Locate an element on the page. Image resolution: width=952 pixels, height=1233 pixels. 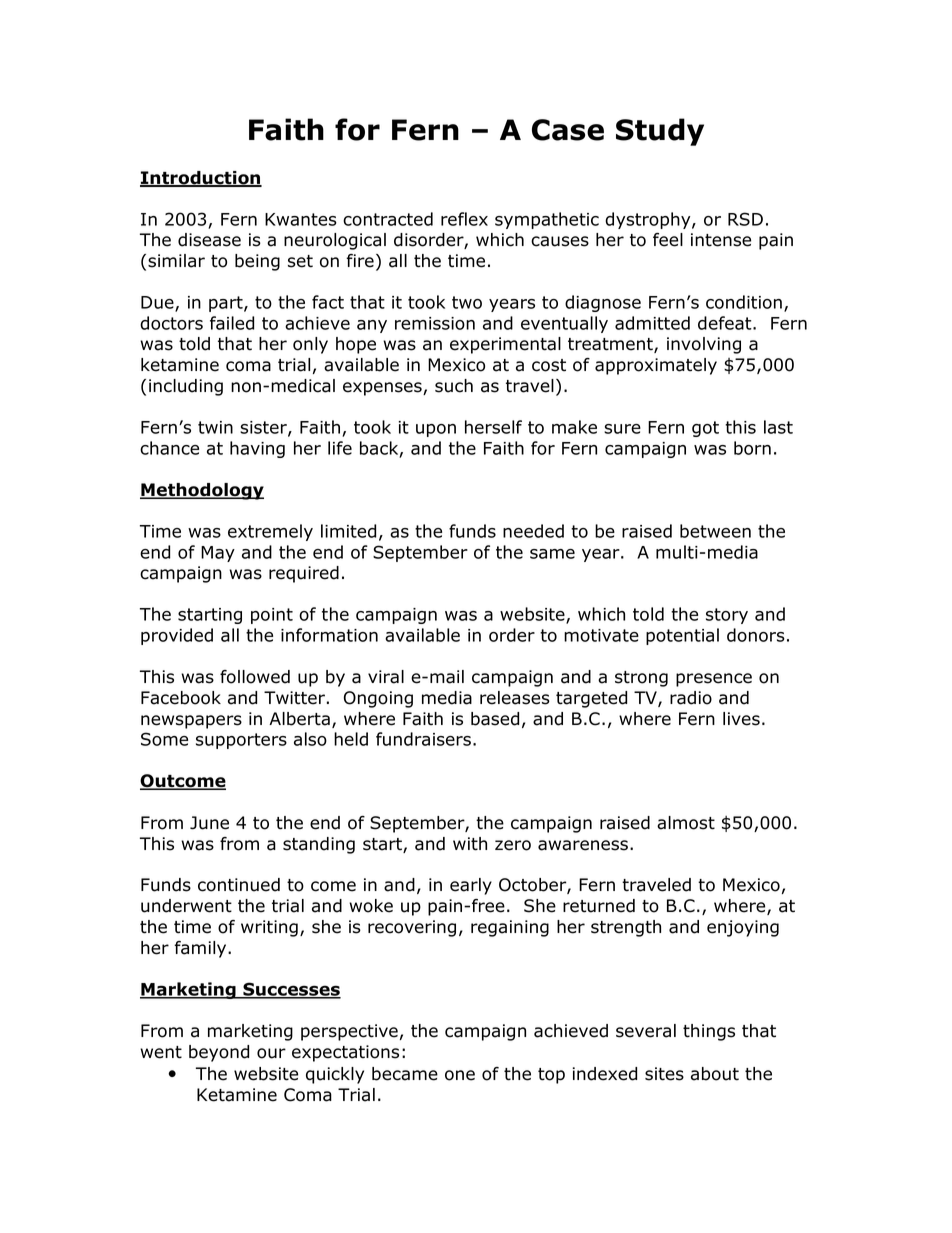
story is located at coordinates (727, 616).
